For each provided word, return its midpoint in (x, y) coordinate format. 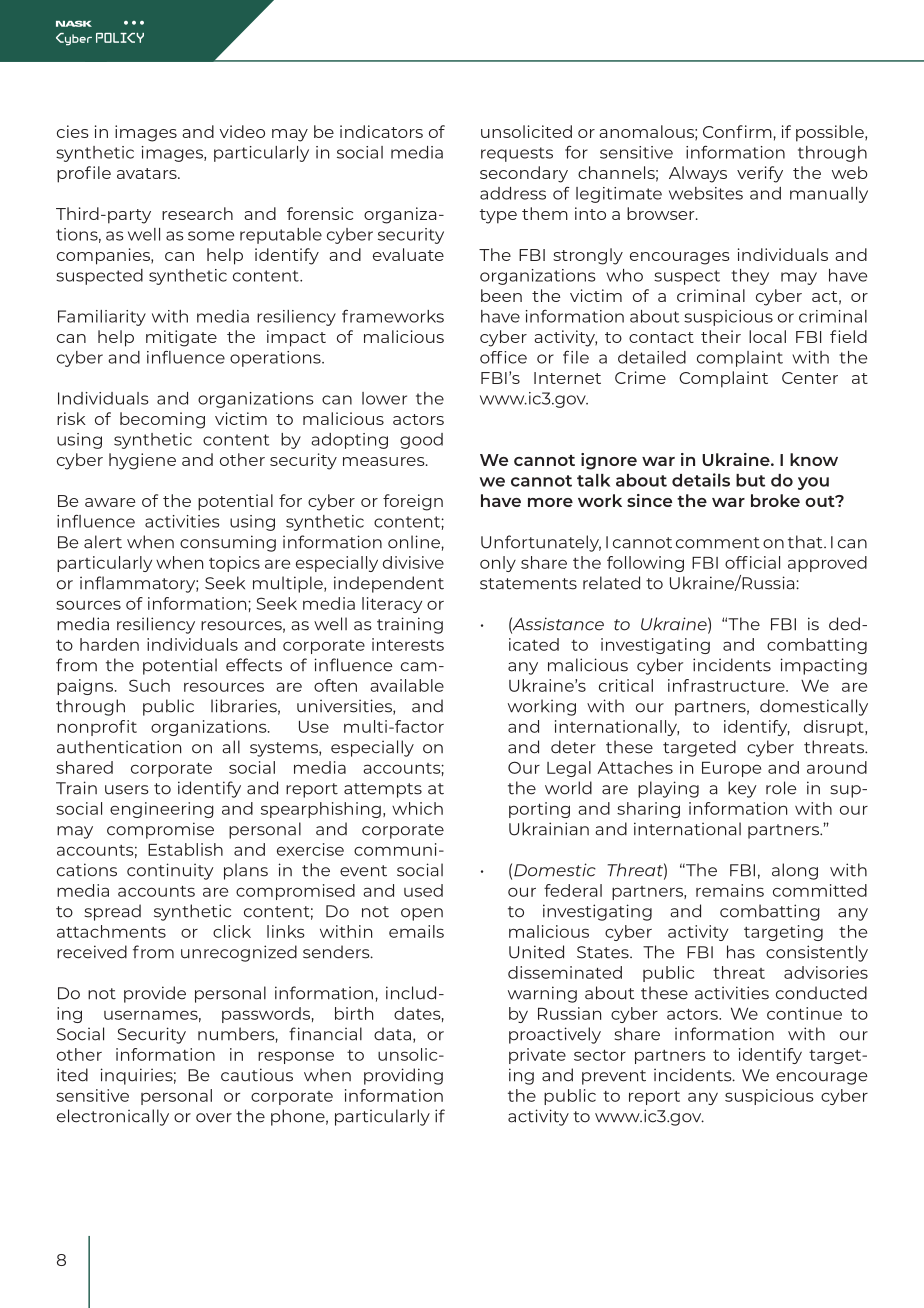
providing (403, 1076)
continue (804, 1013)
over (214, 1118)
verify (760, 174)
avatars (148, 173)
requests (517, 154)
